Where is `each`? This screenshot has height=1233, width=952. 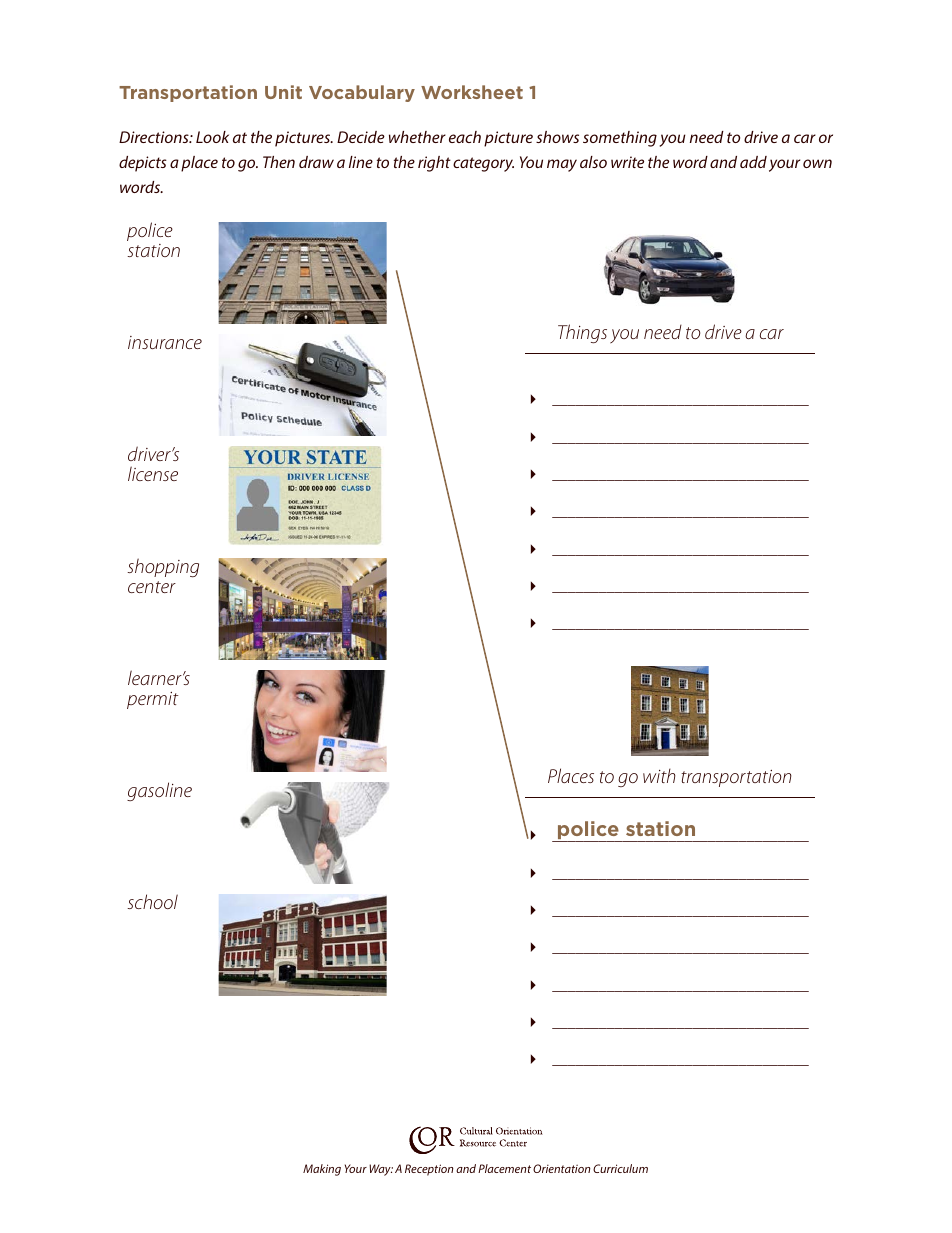 each is located at coordinates (465, 137).
